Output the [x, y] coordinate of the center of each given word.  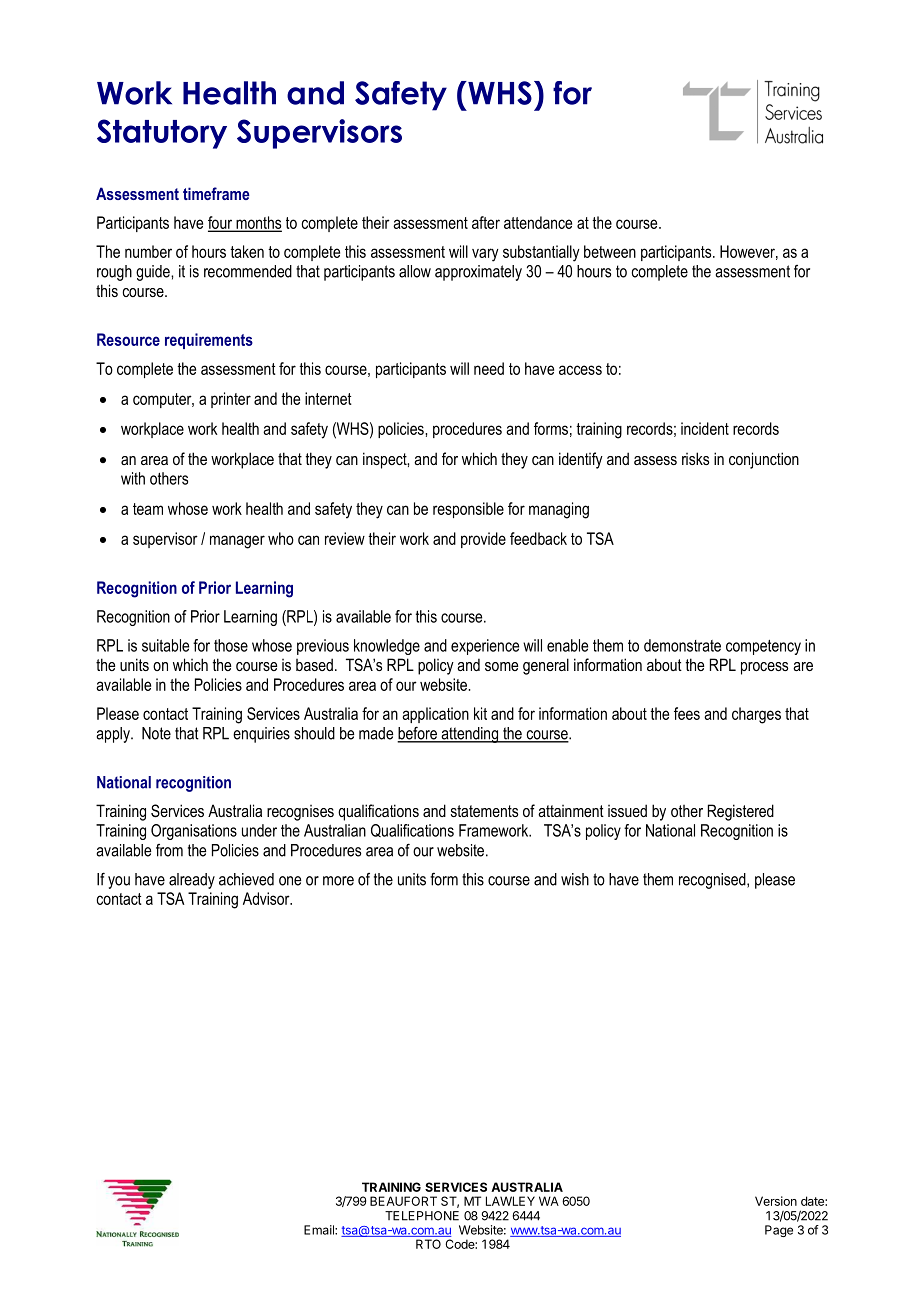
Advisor [267, 898]
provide [483, 540]
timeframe [216, 193]
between [610, 251]
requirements [209, 341]
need [489, 368]
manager [237, 542]
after [486, 222]
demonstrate [682, 645]
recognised [713, 881]
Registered [741, 812]
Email [320, 1230]
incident [705, 428]
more [338, 881]
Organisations [194, 832]
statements [484, 811]
